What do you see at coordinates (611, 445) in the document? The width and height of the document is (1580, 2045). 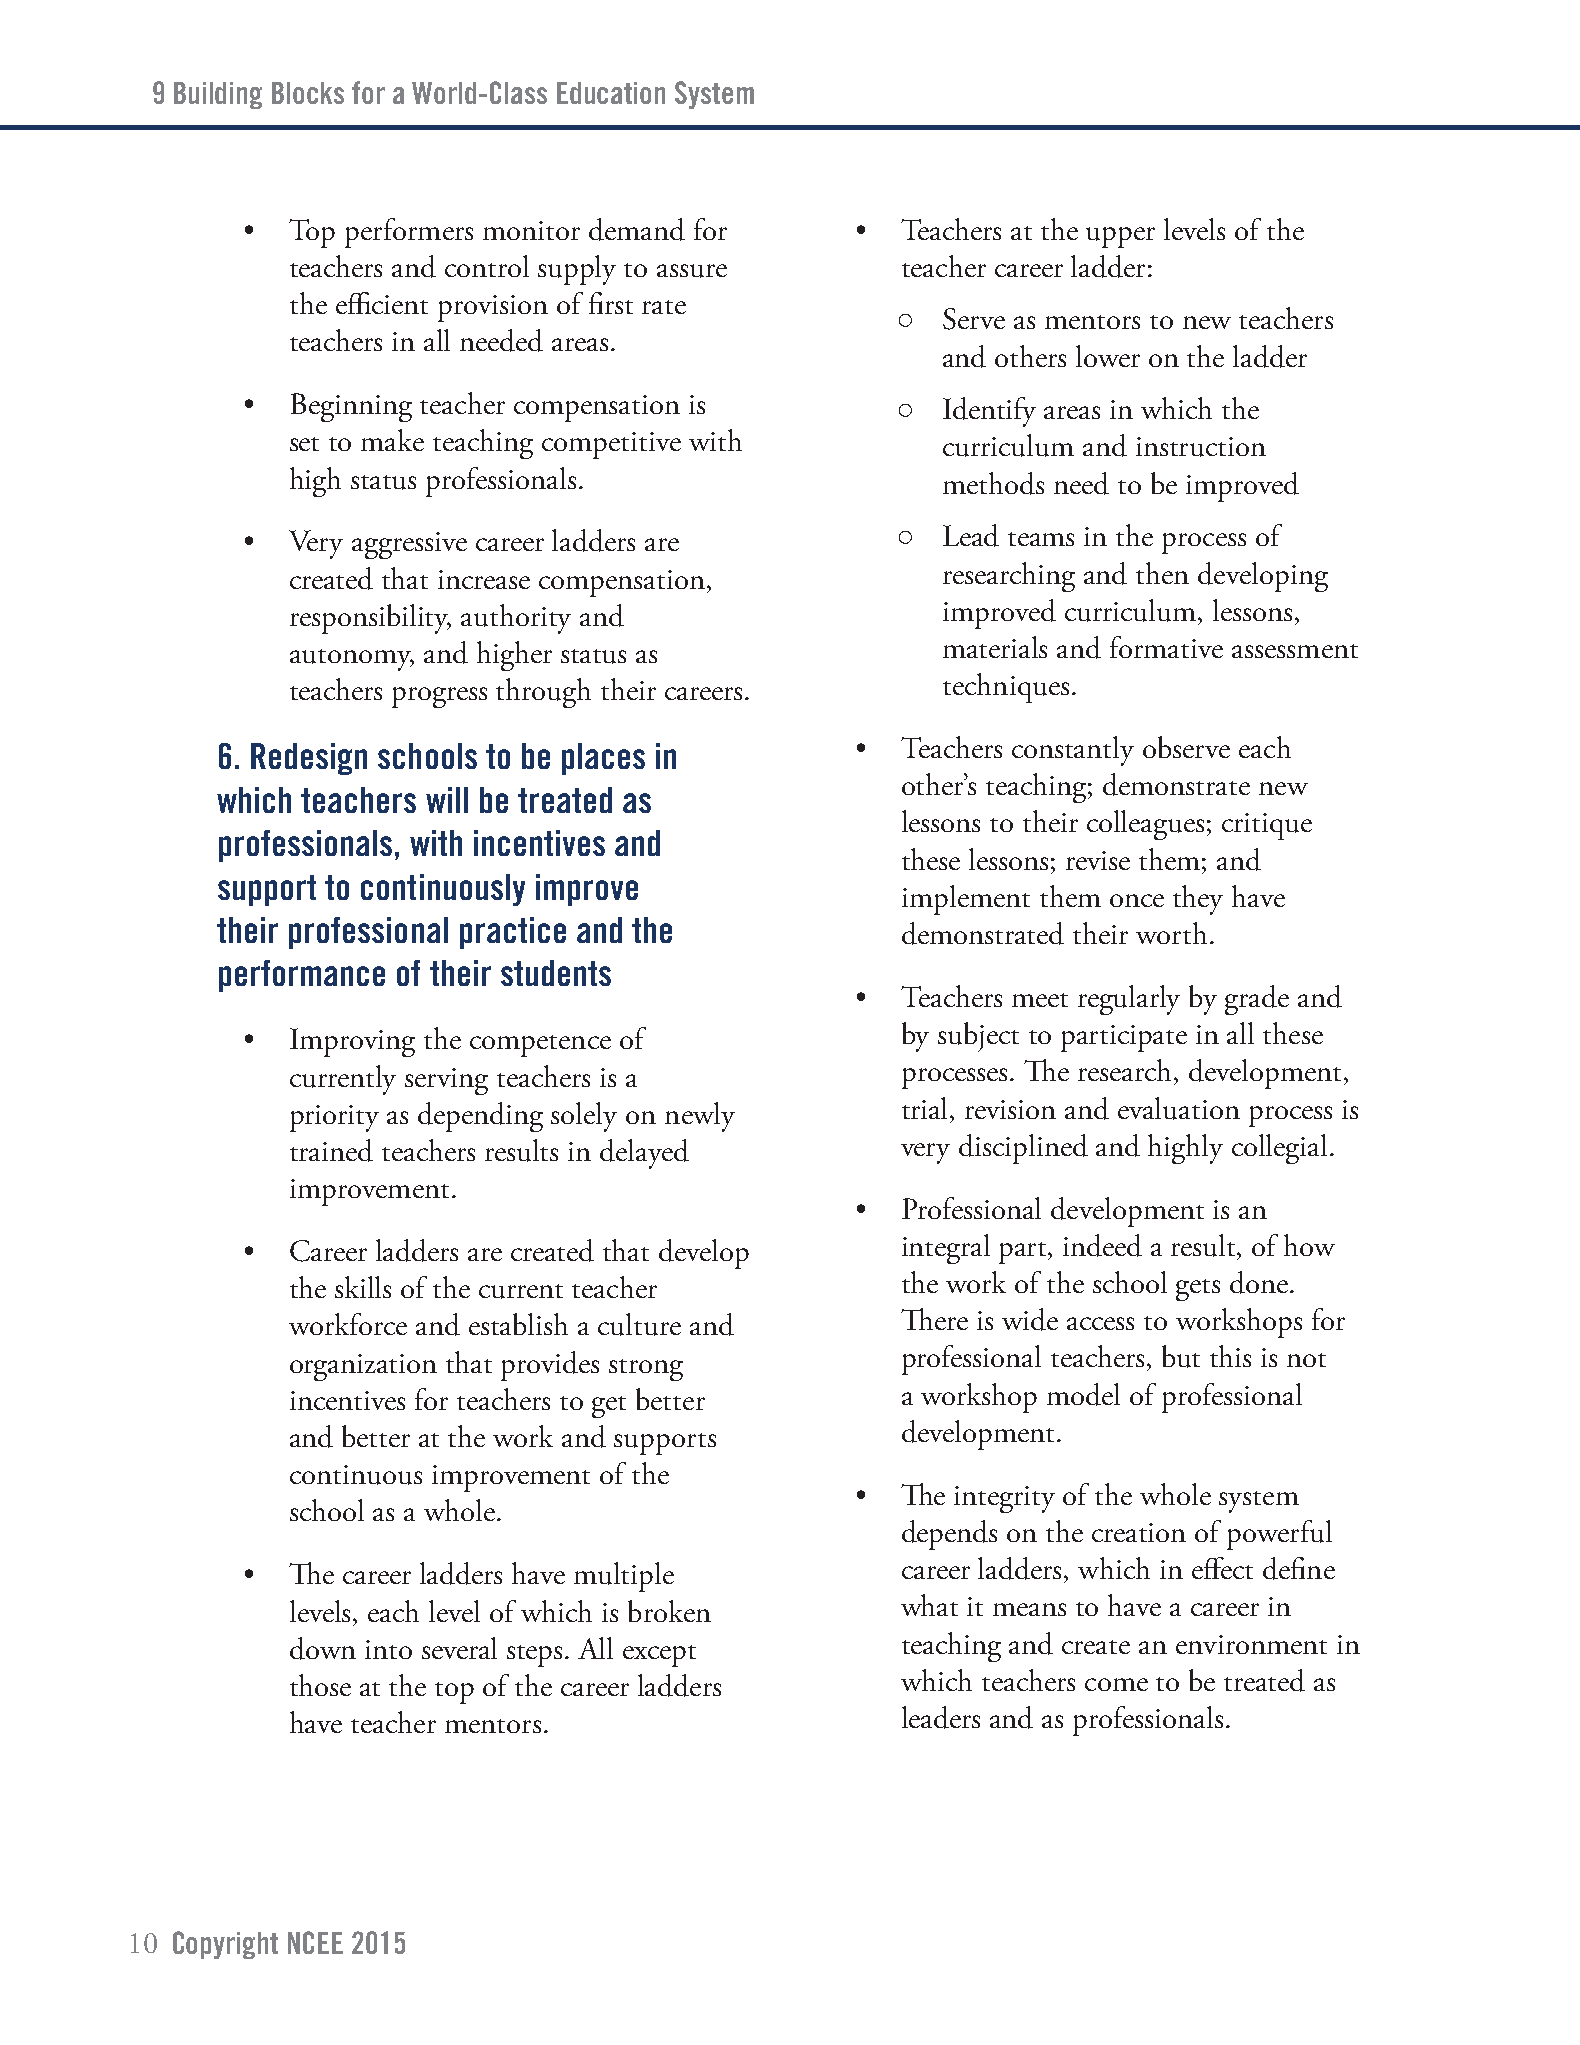 I see `competitive` at bounding box center [611, 445].
